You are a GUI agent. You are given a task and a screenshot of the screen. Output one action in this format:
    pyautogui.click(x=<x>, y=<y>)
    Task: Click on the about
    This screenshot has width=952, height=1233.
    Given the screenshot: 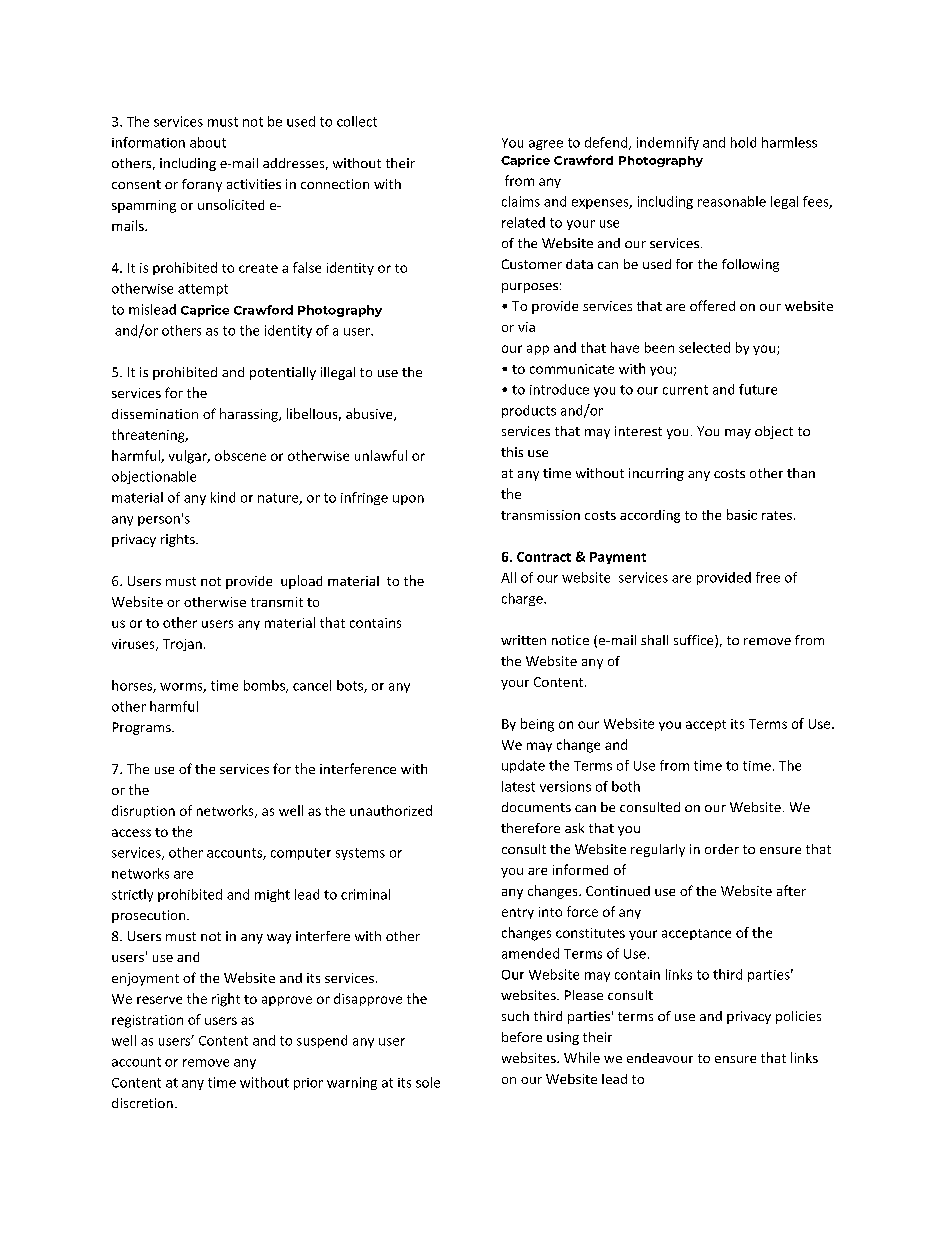 What is the action you would take?
    pyautogui.click(x=208, y=142)
